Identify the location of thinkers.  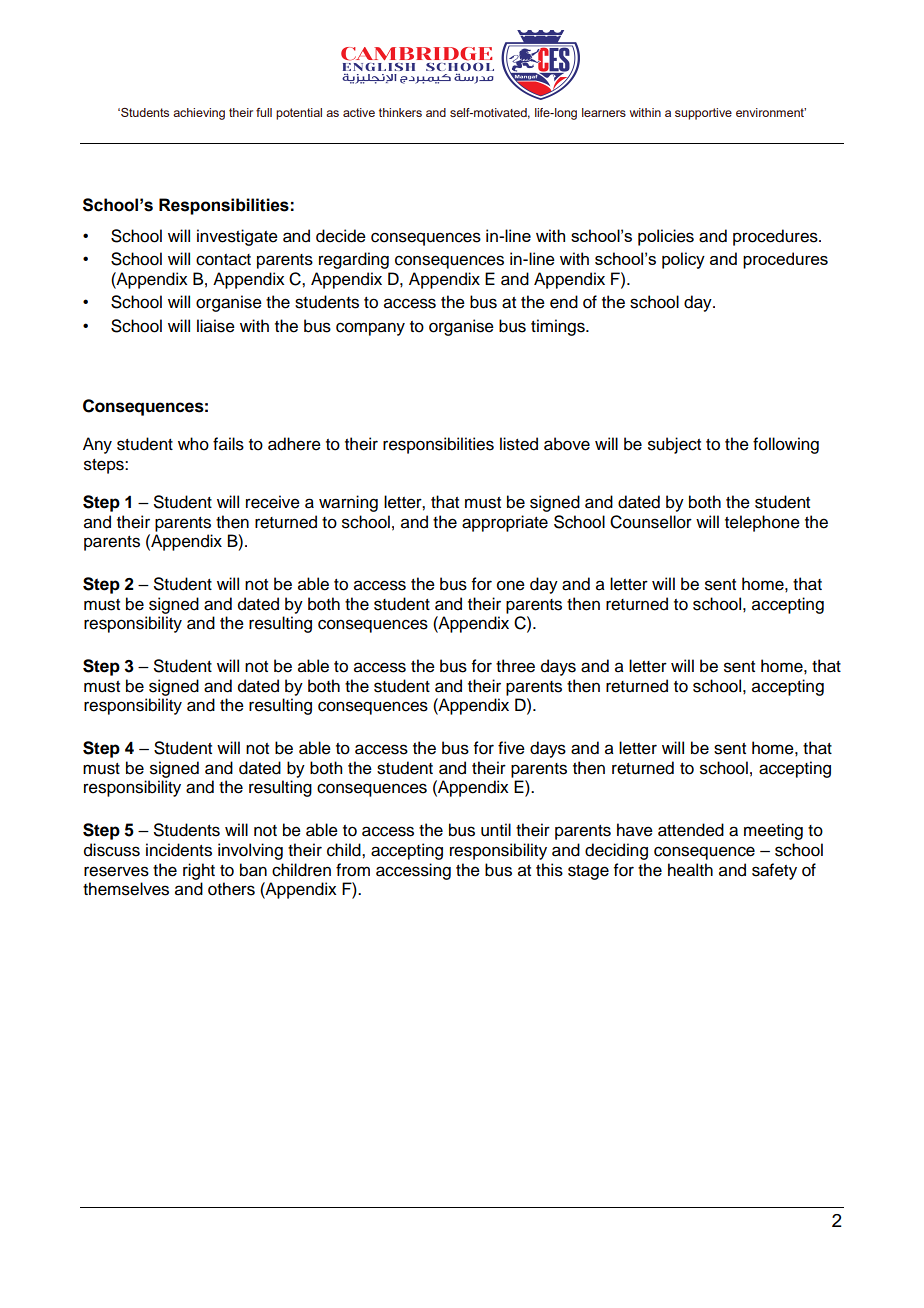
(400, 112).
